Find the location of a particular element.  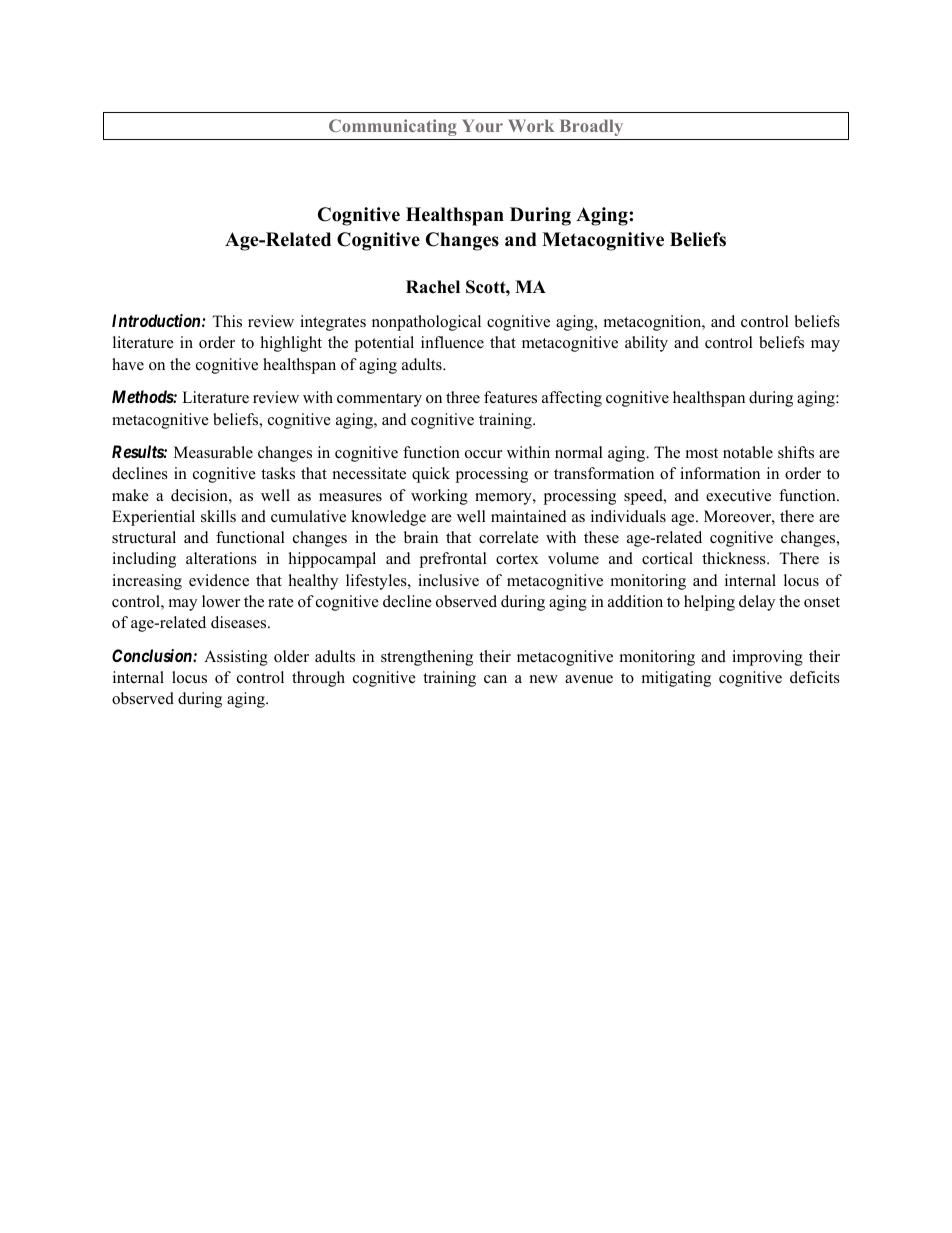

ability is located at coordinates (646, 344).
